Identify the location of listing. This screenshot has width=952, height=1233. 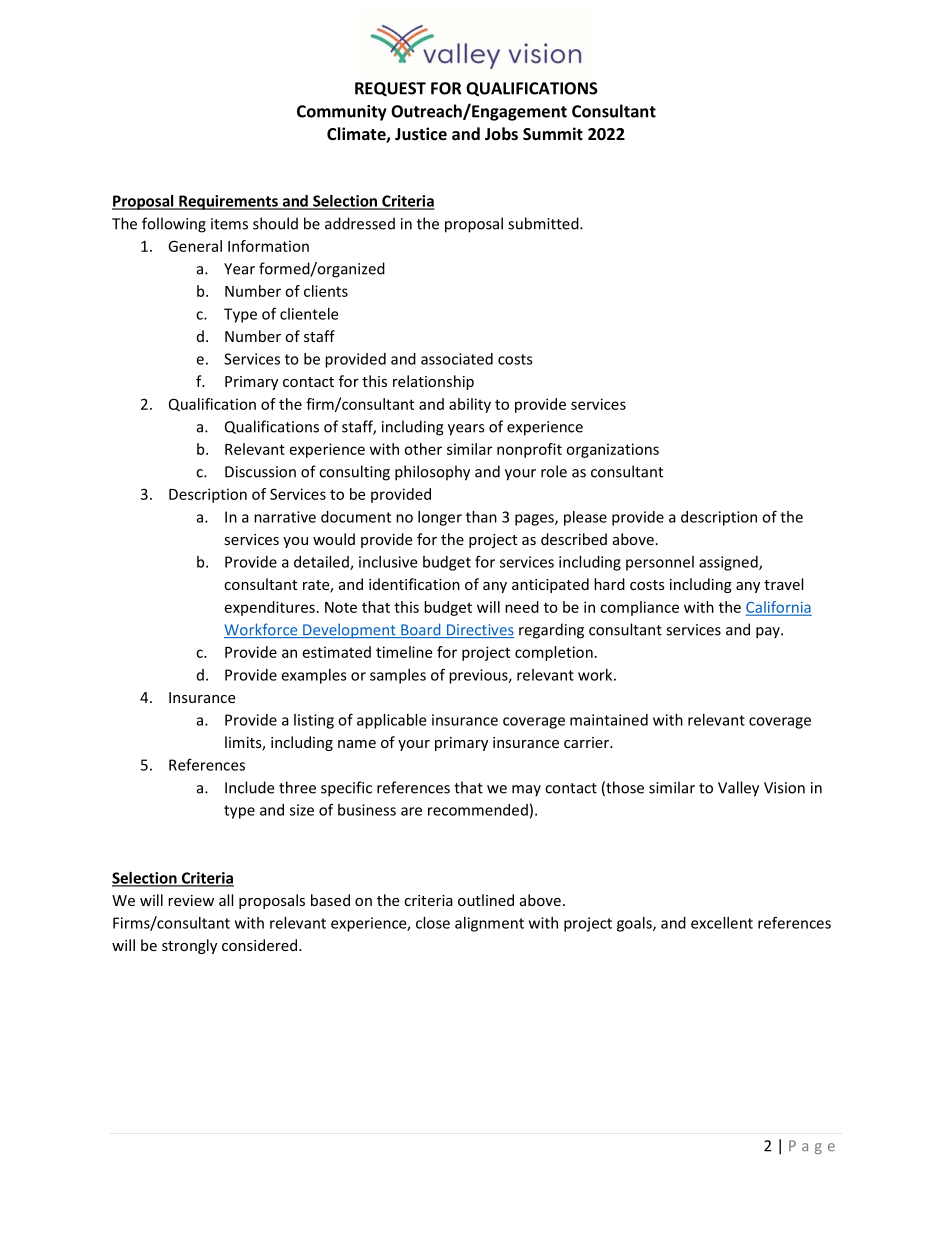
(314, 721).
